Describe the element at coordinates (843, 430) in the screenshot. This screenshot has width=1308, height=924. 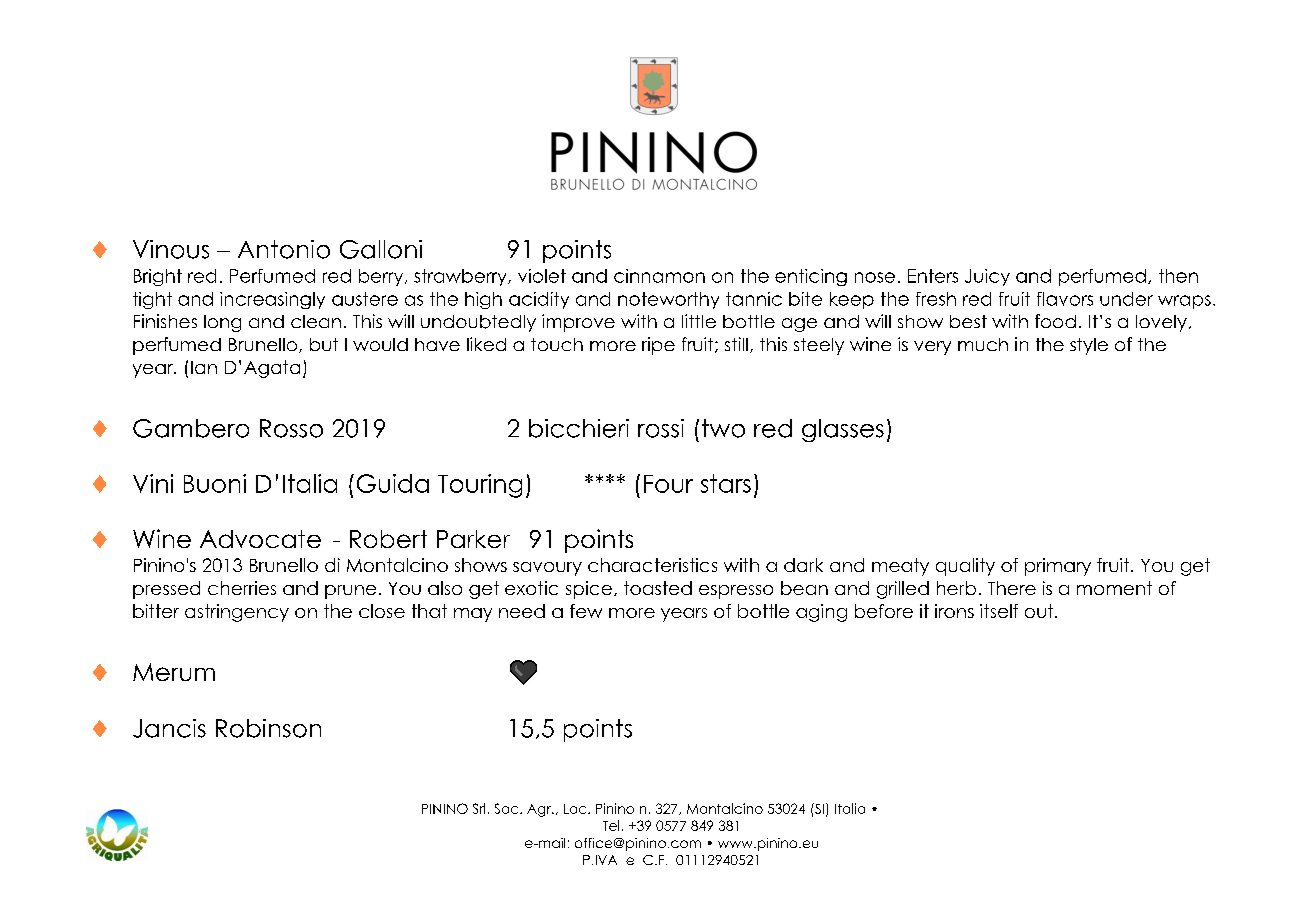
I see `glasses` at that location.
